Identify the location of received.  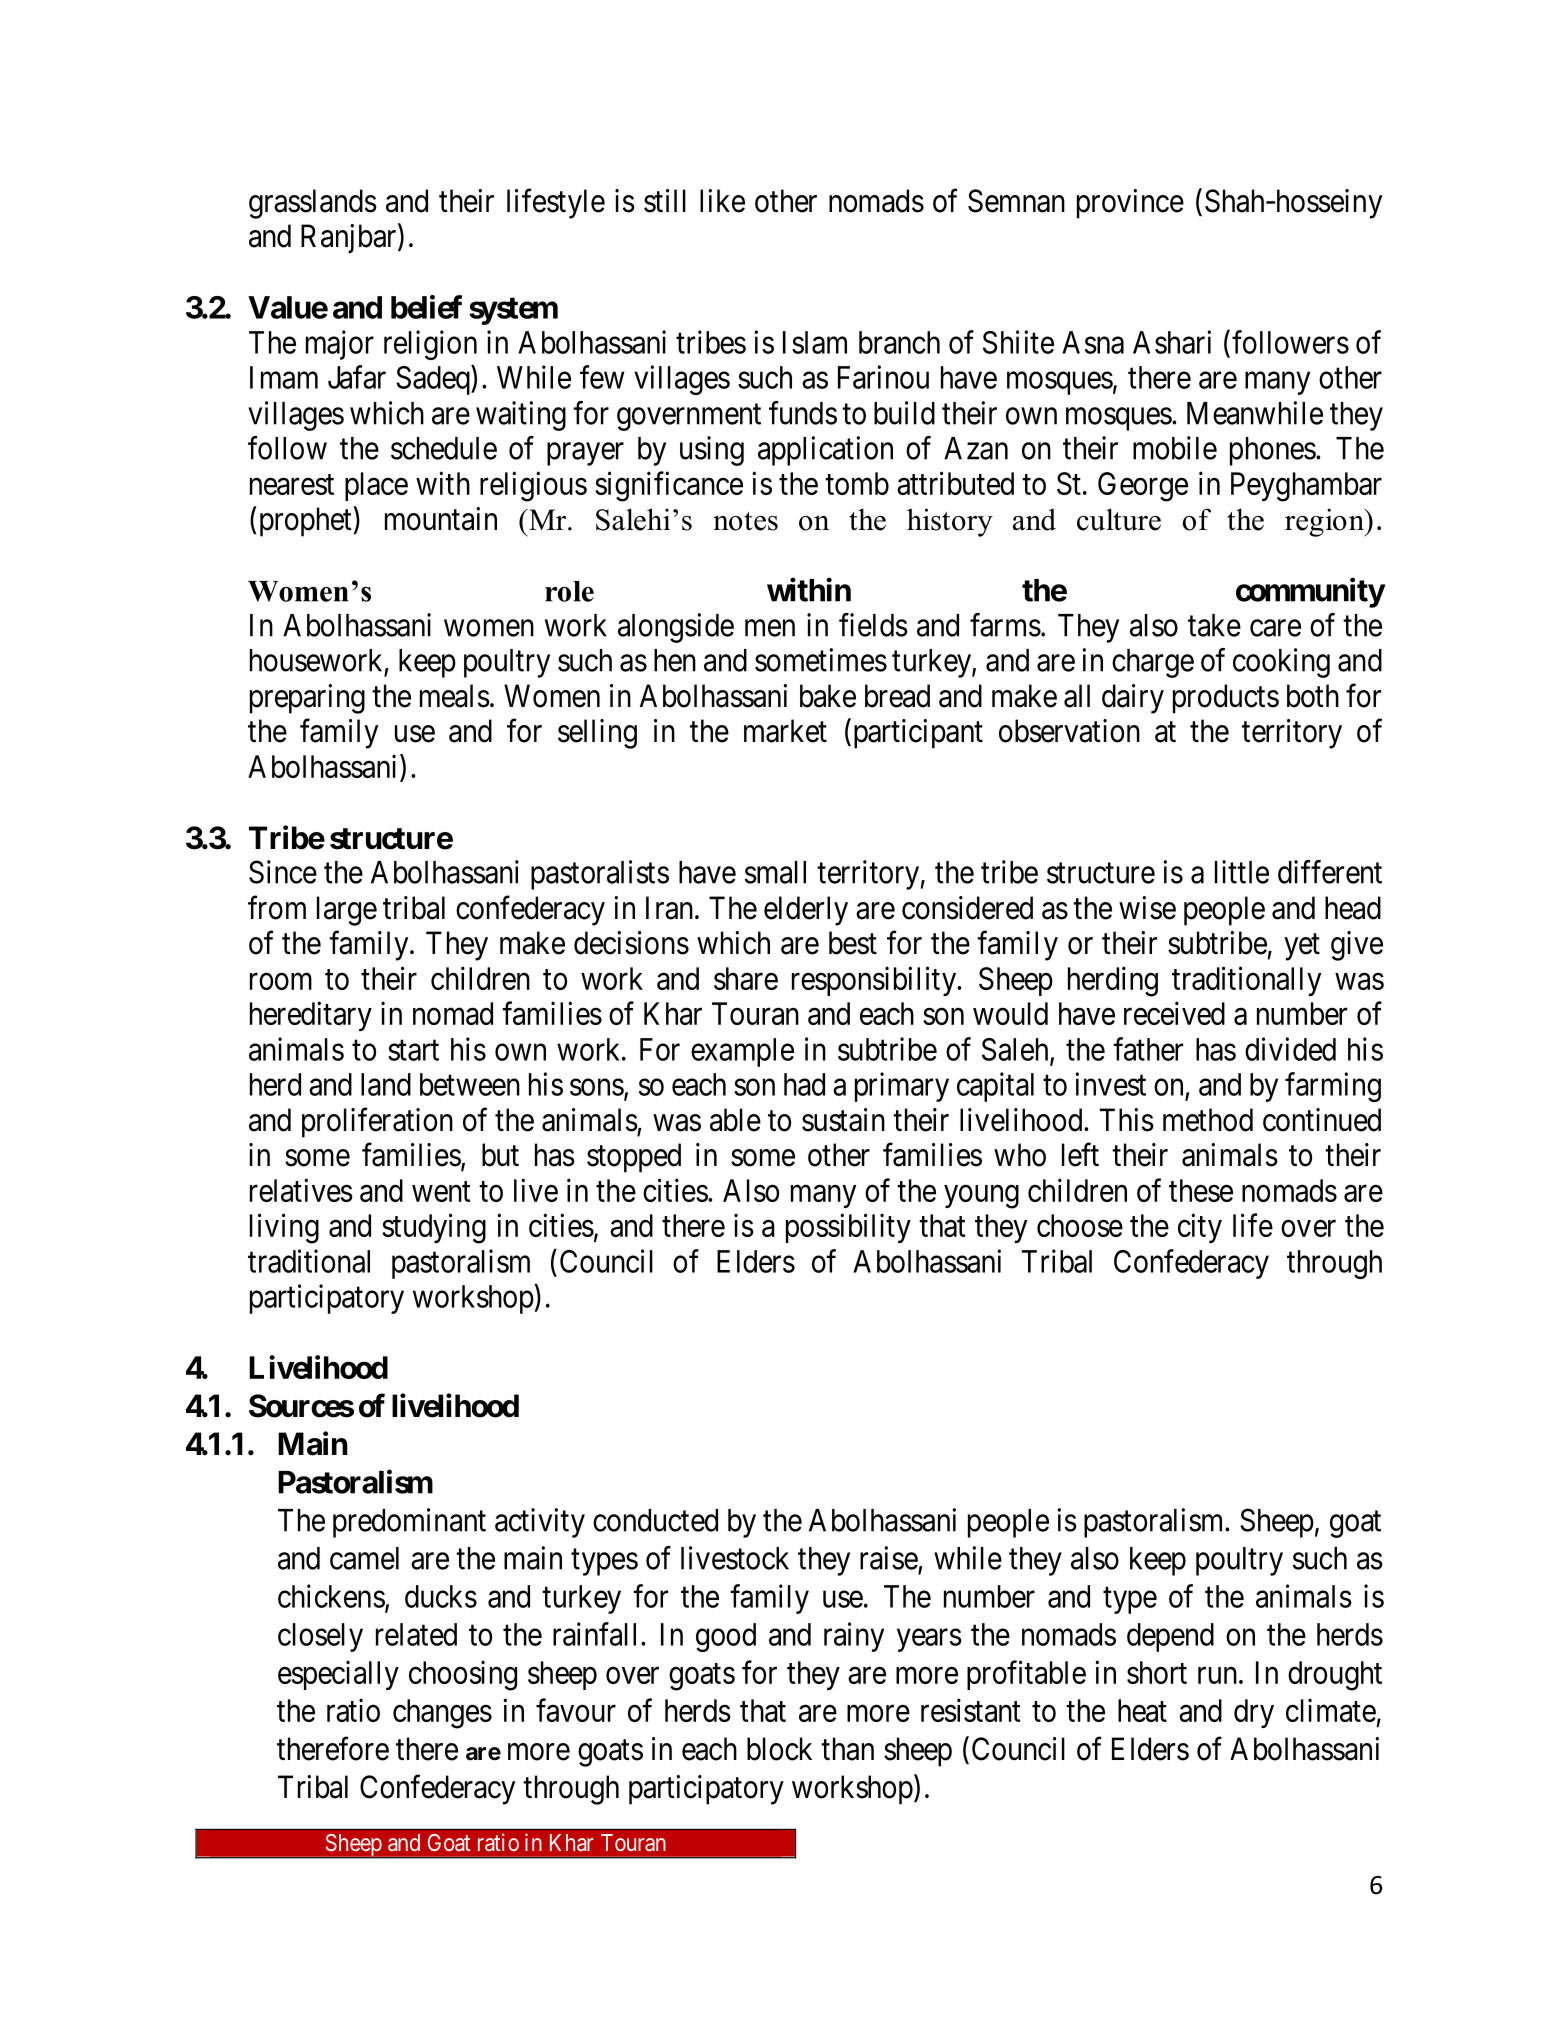
(1174, 1013).
